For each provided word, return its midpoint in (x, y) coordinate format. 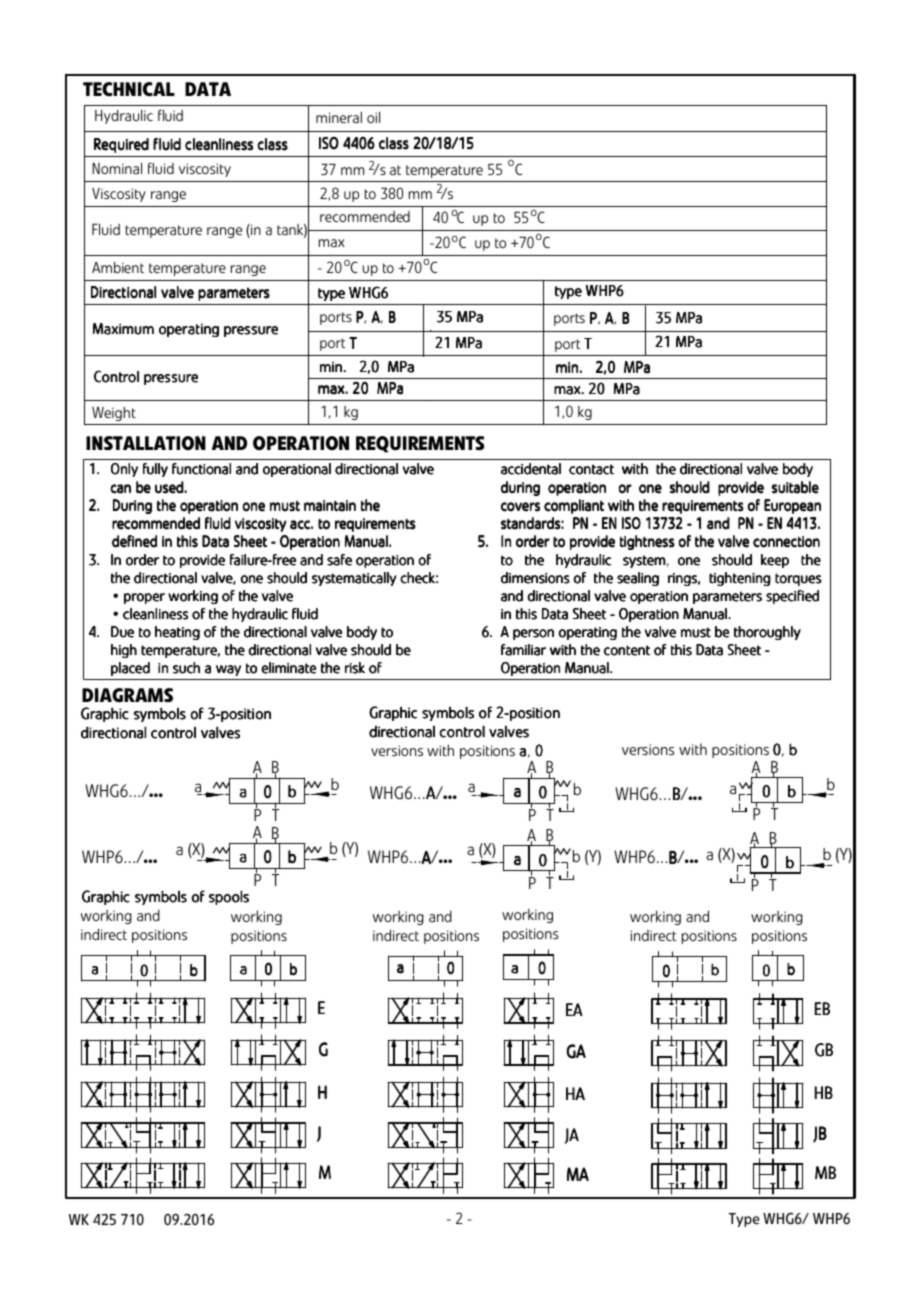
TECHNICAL (129, 89)
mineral (339, 117)
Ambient (118, 267)
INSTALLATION (146, 443)
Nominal (117, 168)
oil (373, 117)
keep (775, 561)
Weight (114, 414)
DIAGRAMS (127, 695)
